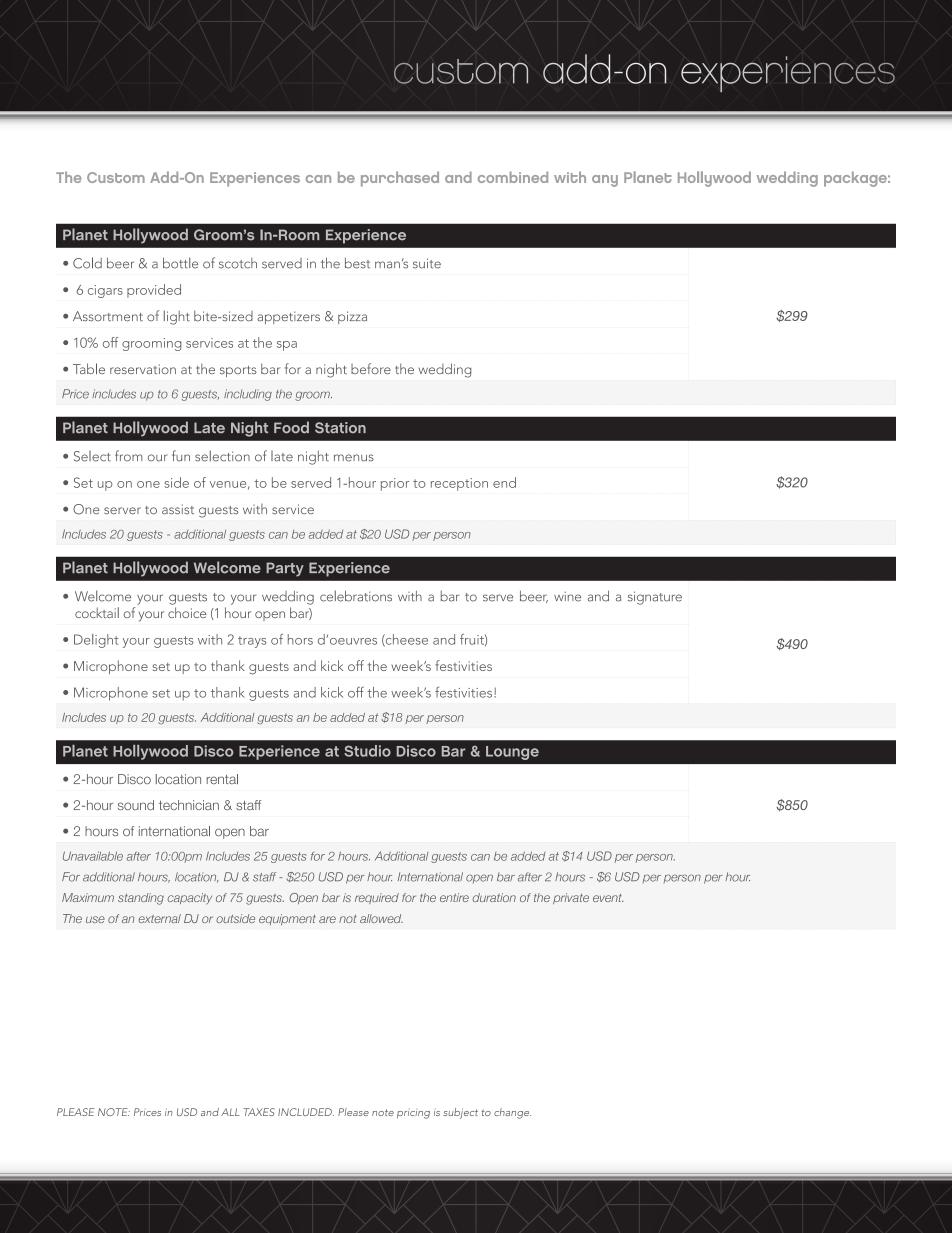  Describe the element at coordinates (371, 368) in the image. I see `before` at that location.
